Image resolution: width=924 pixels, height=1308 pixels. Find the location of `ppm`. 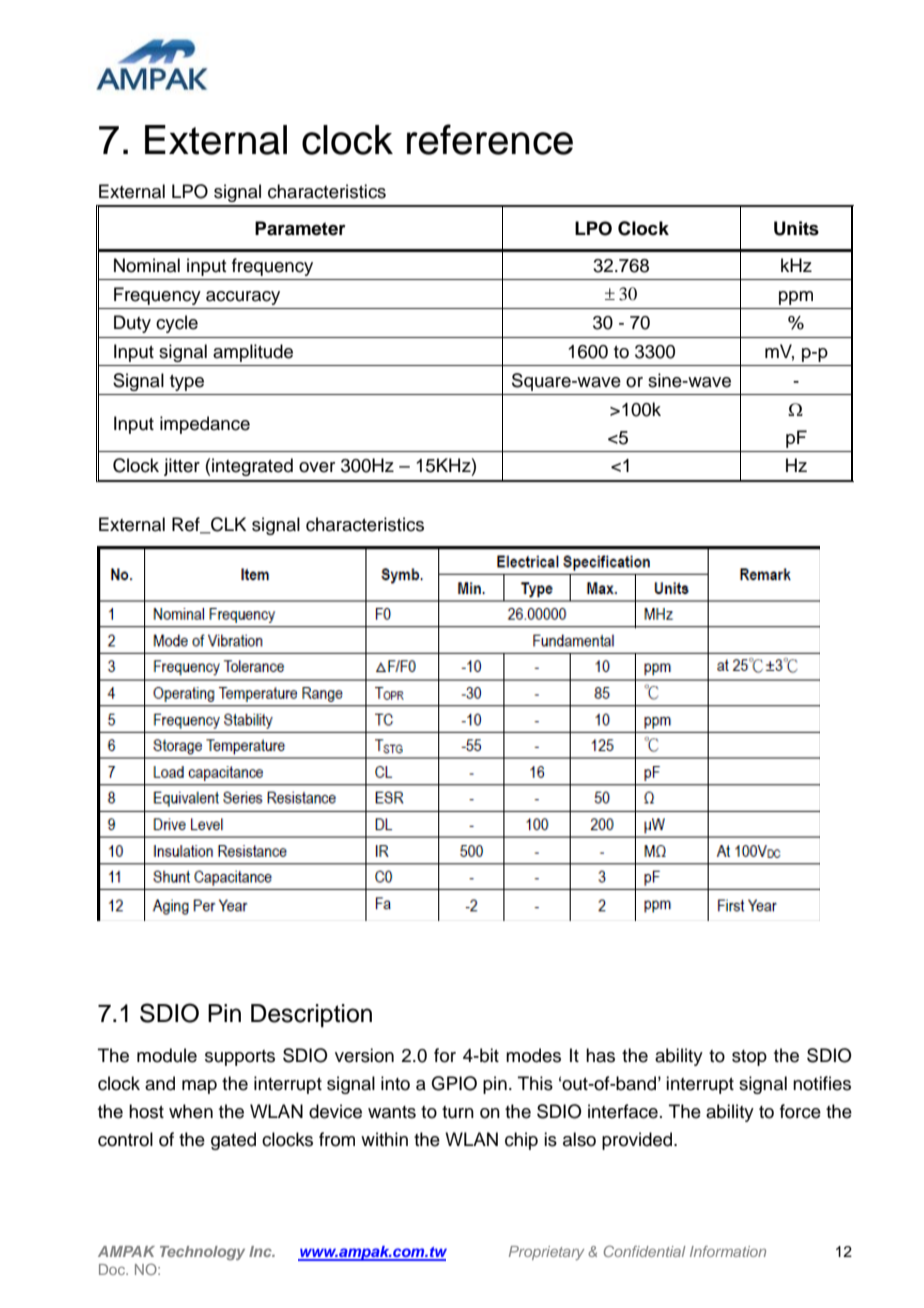

ppm is located at coordinates (796, 298).
